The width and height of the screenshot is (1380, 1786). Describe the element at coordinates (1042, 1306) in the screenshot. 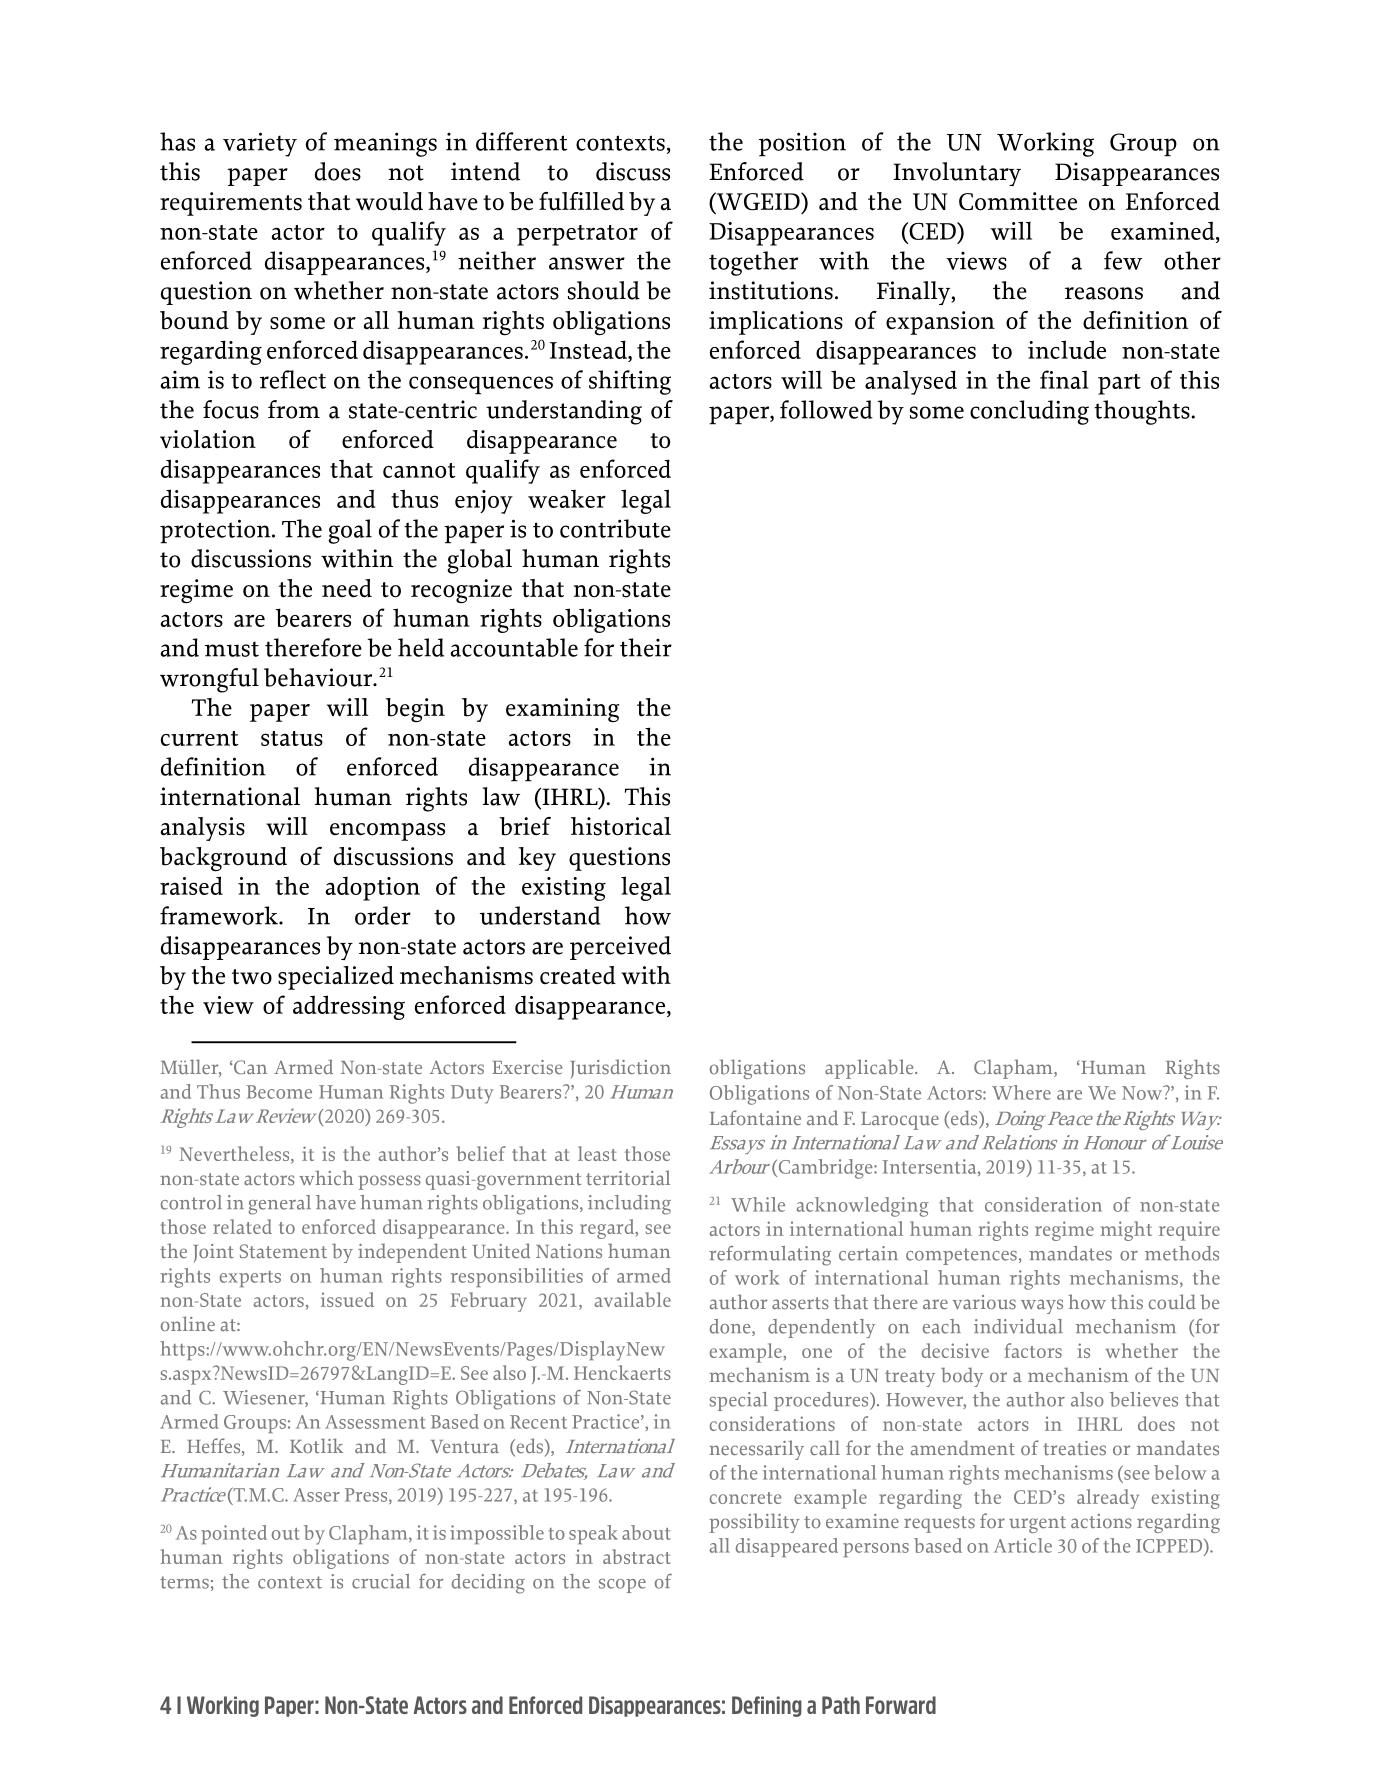

I see `ways` at that location.
